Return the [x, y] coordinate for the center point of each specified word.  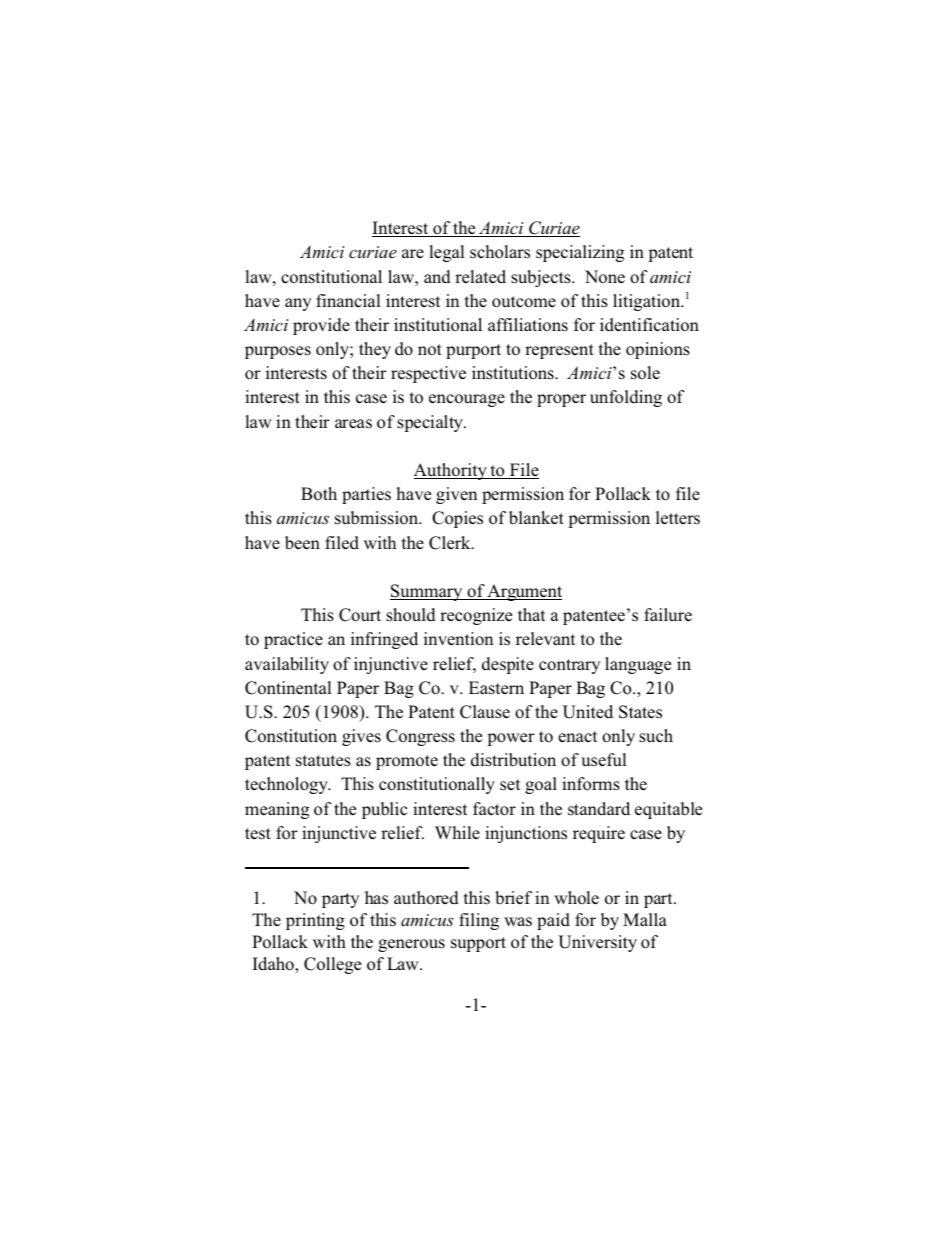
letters [678, 518]
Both [319, 493]
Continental [288, 688]
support [478, 944]
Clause [485, 712]
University [597, 943]
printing [315, 921]
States [640, 712]
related [480, 276]
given [456, 495]
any [298, 304]
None [605, 277]
